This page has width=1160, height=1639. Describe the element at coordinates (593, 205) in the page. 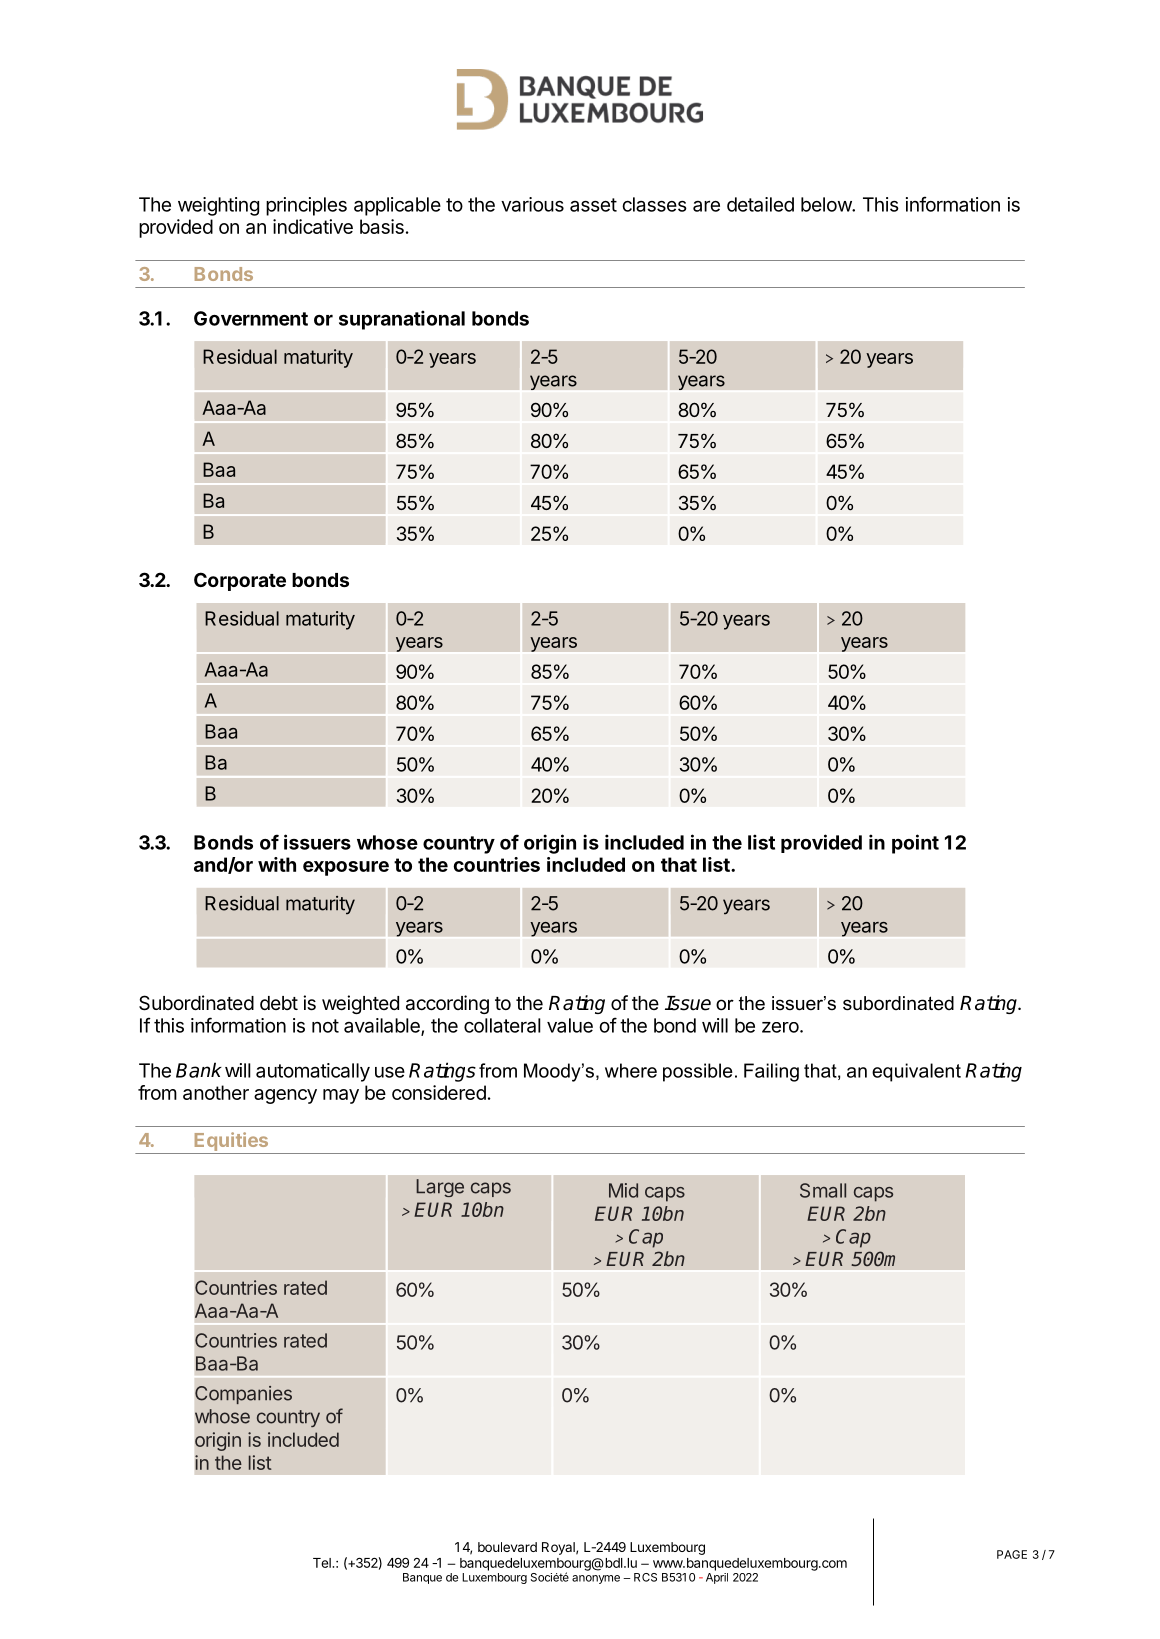

I see `asset` at that location.
